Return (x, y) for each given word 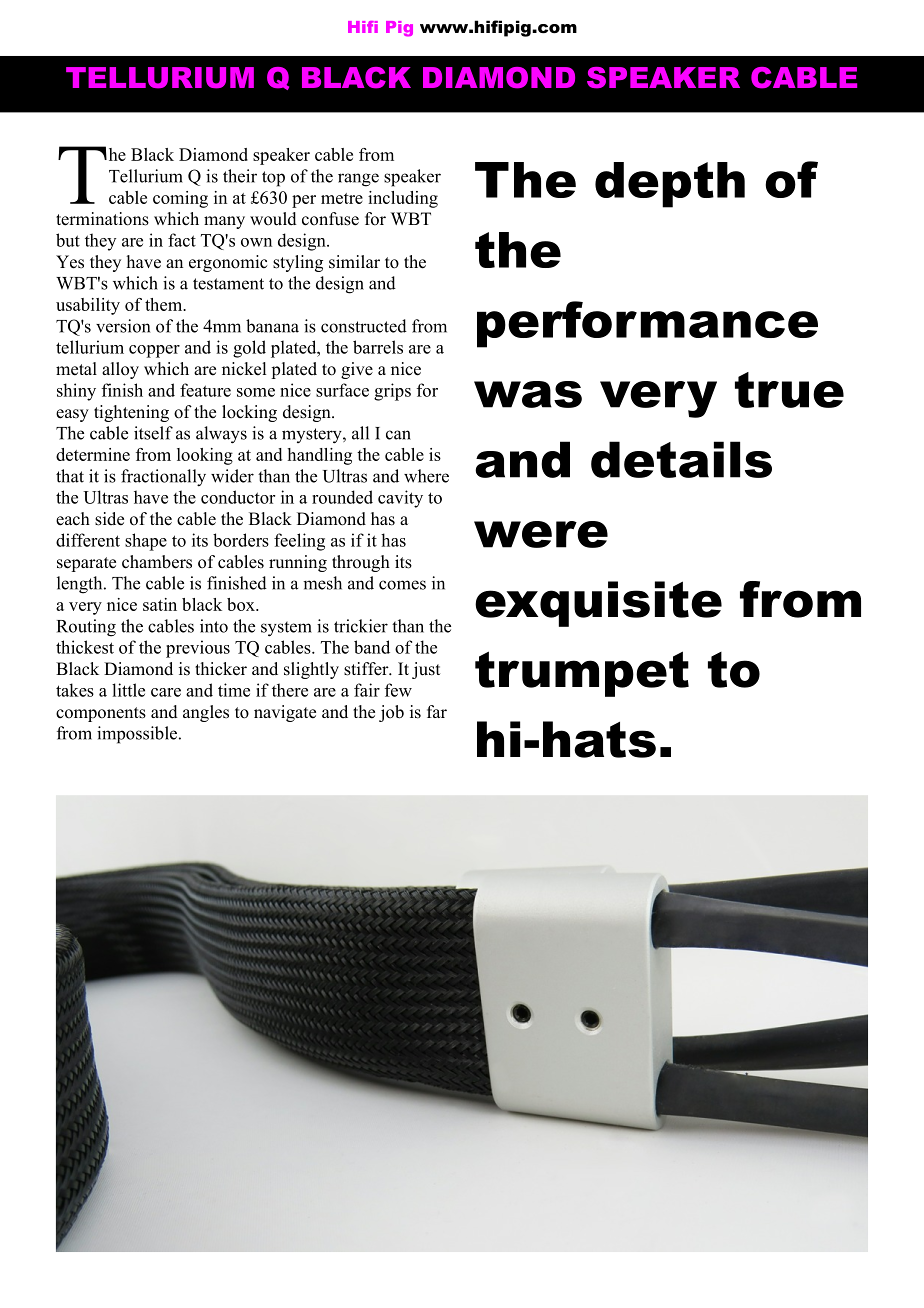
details (681, 459)
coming (180, 199)
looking (205, 456)
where (426, 476)
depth (670, 185)
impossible (138, 735)
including (403, 199)
